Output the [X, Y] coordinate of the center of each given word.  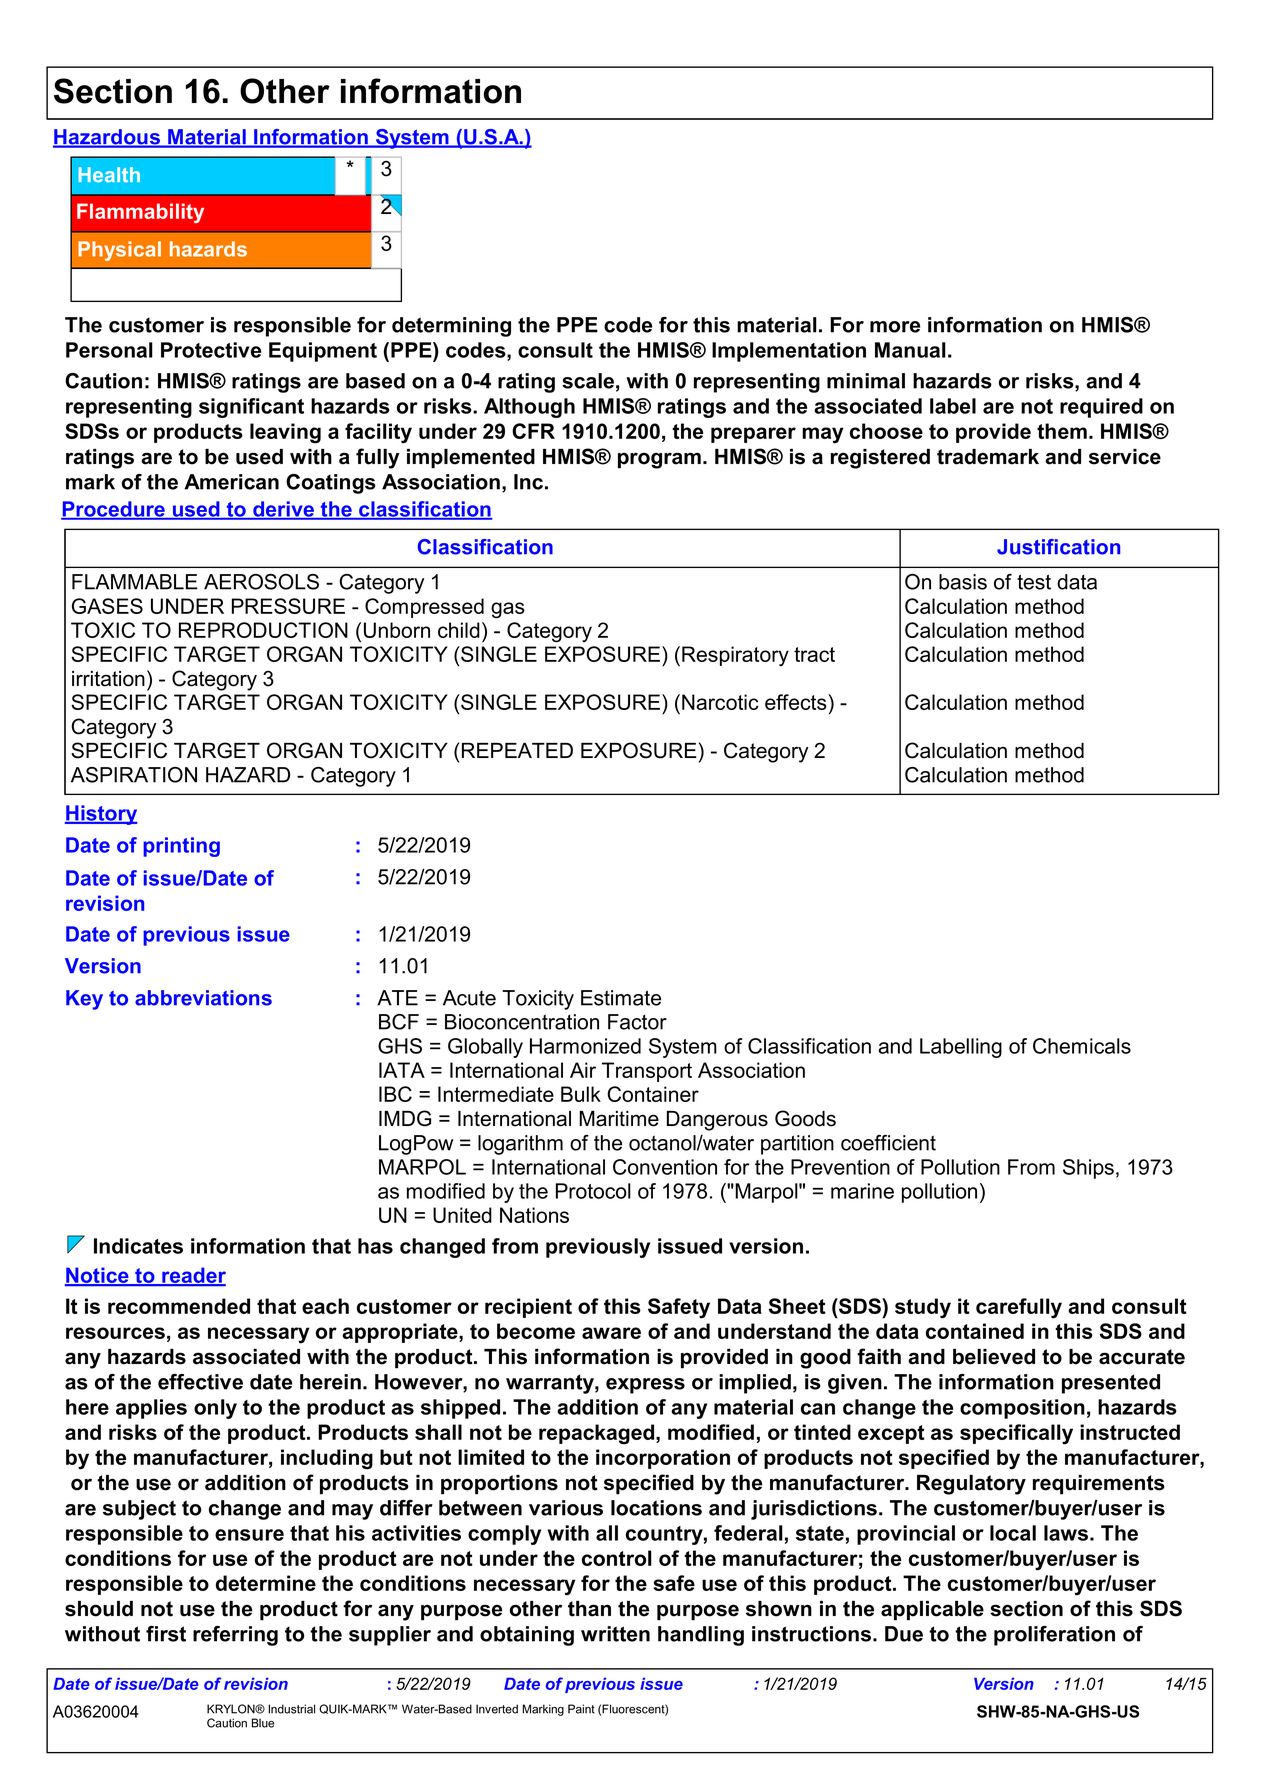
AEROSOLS [261, 582]
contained [975, 1331]
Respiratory [735, 656]
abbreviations [203, 998]
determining [451, 327]
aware [611, 1333]
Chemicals [1082, 1046]
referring [235, 1636]
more [895, 327]
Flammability [140, 213]
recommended [179, 1306]
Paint [581, 1709]
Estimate [621, 998]
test [1034, 582]
